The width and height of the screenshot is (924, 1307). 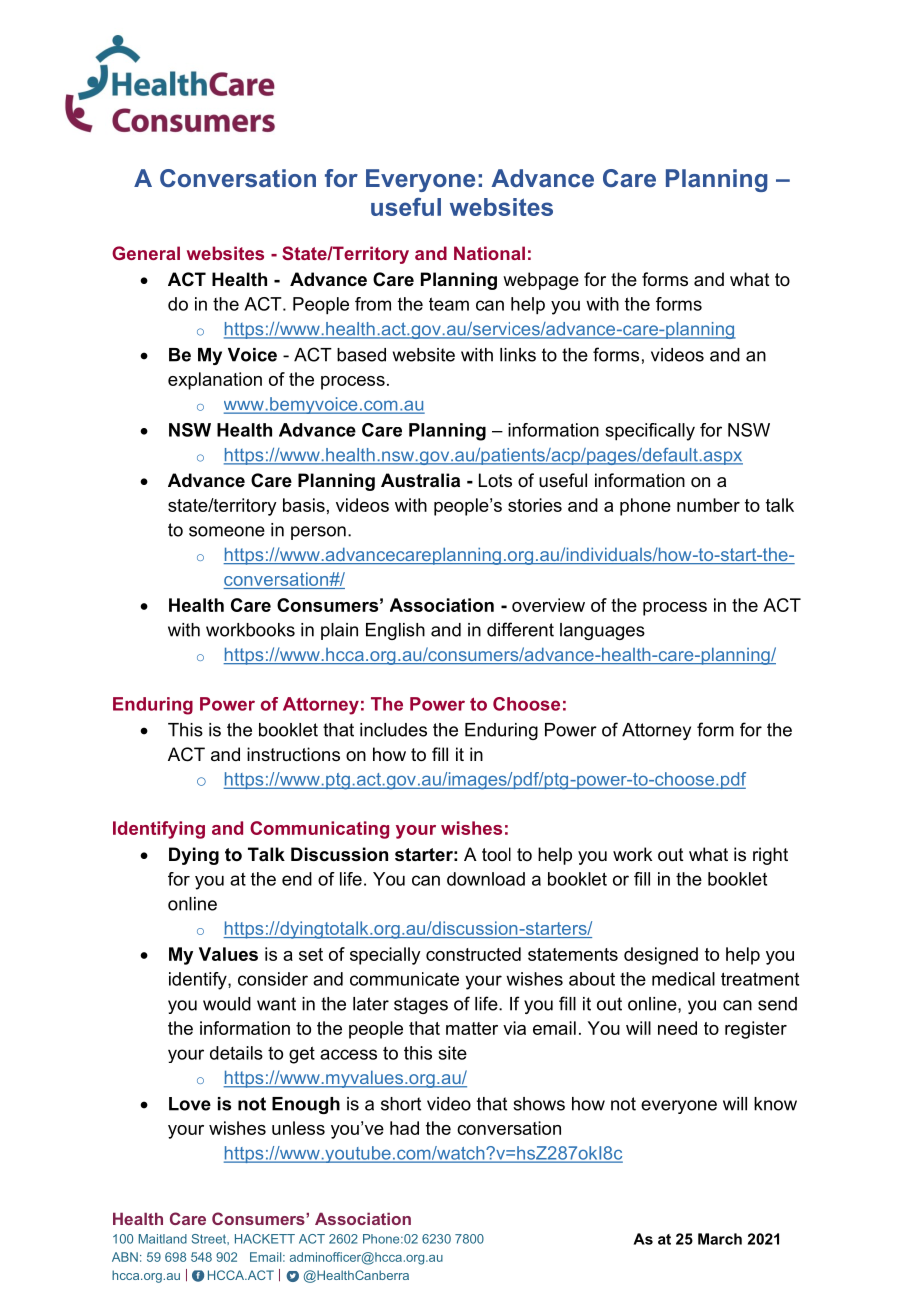 I want to click on General, so click(x=146, y=253).
